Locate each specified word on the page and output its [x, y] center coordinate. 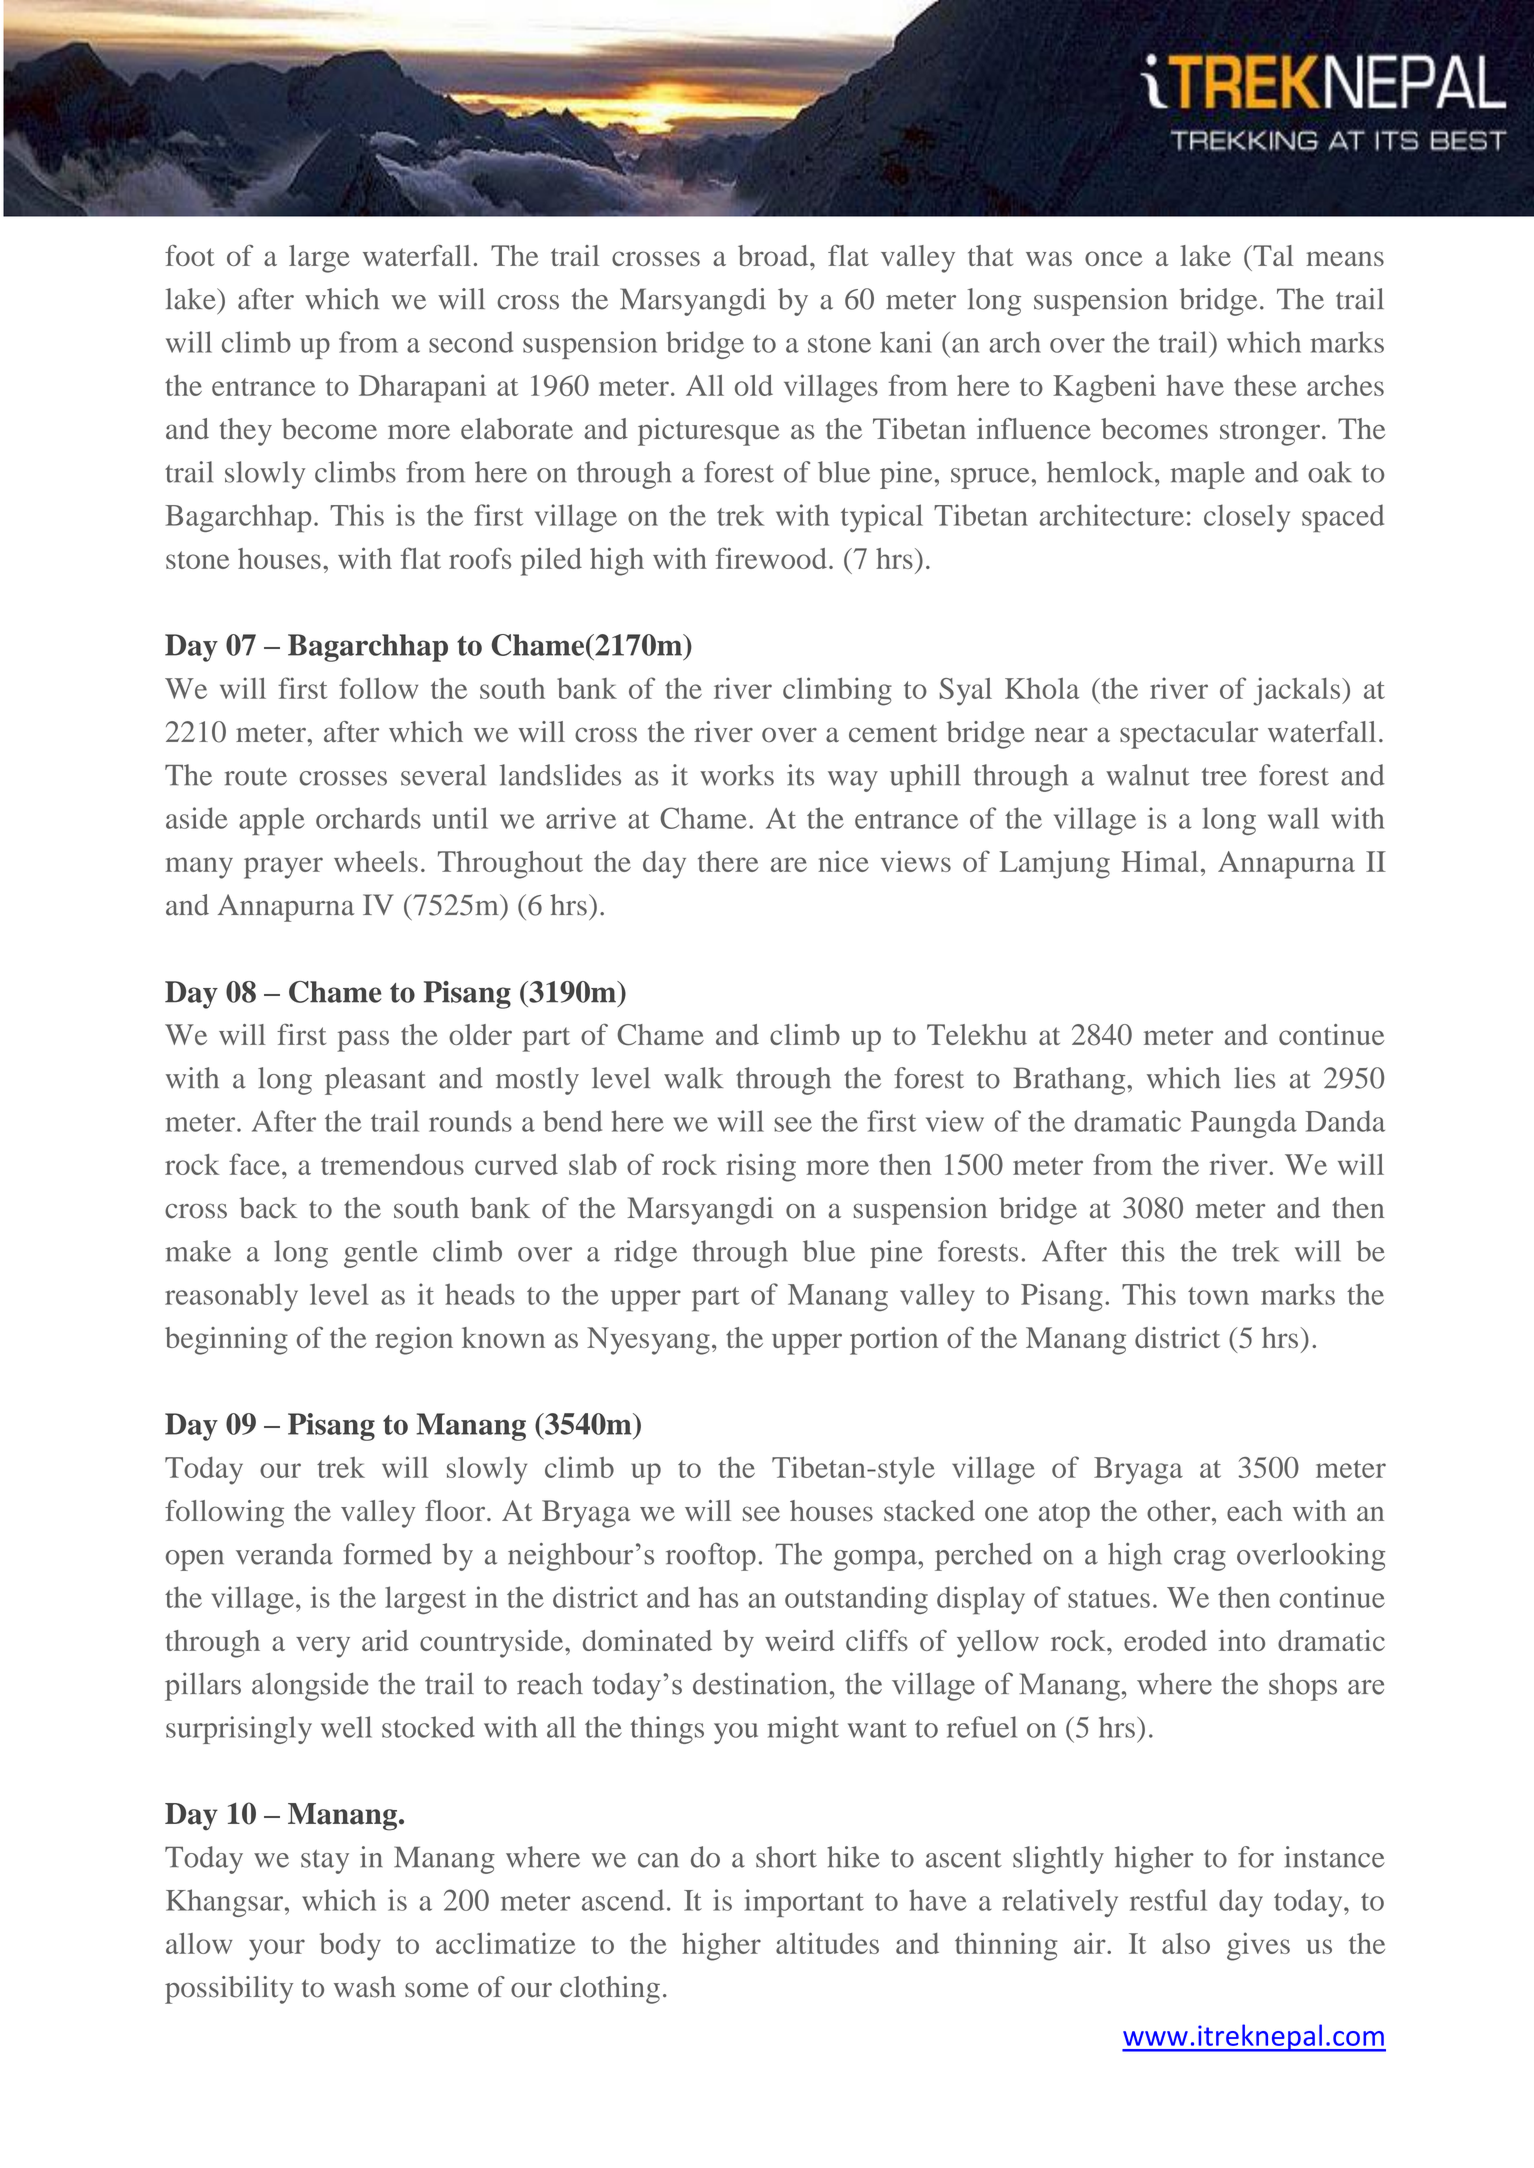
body [350, 1947]
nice [844, 861]
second [471, 342]
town [1218, 1296]
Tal [1272, 255]
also [1186, 1943]
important [804, 1903]
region [414, 1341]
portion [894, 1341]
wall [1293, 818]
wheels [376, 861]
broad [774, 255]
